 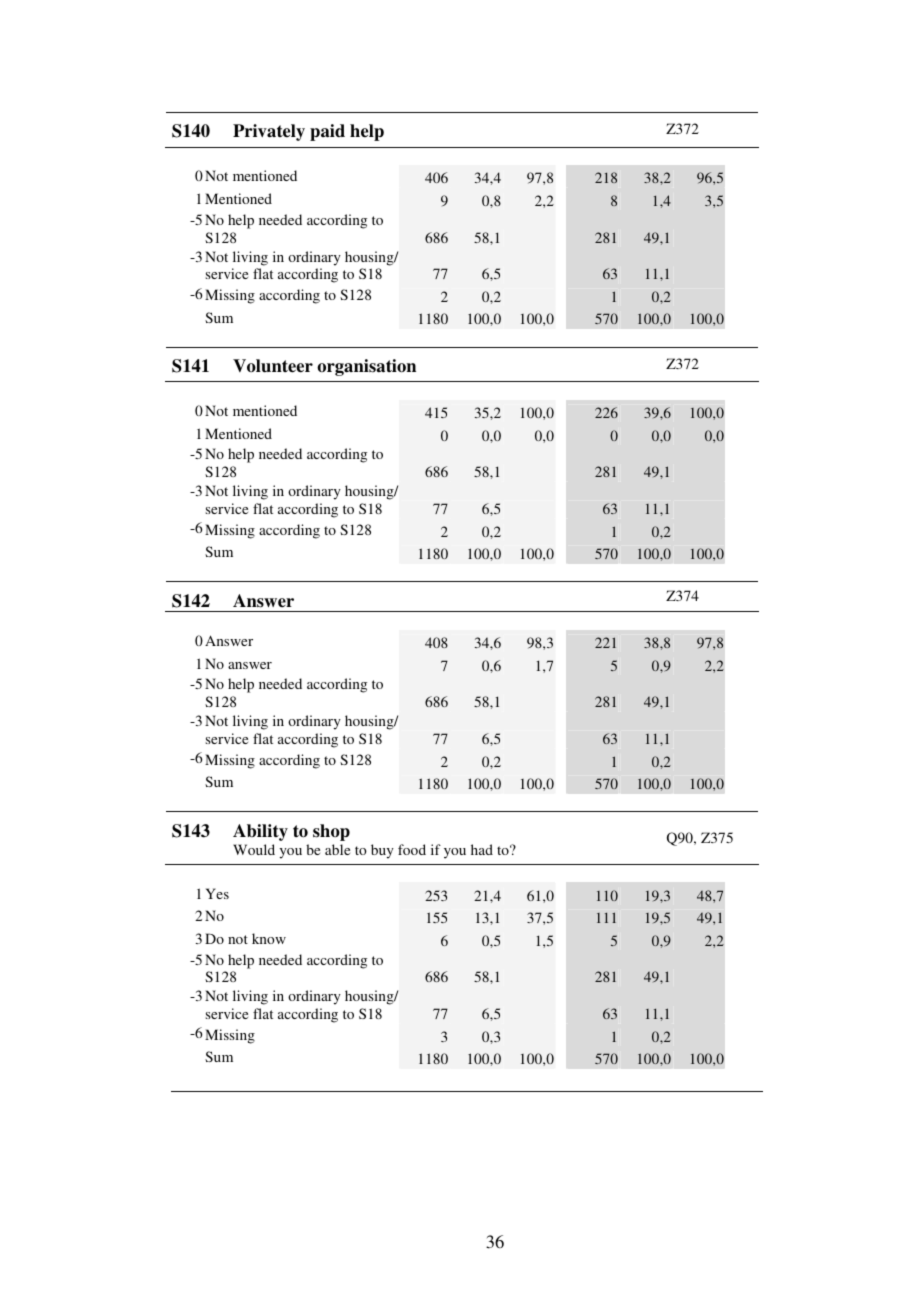 What do you see at coordinates (273, 366) in the image?
I see `Volunteer` at bounding box center [273, 366].
